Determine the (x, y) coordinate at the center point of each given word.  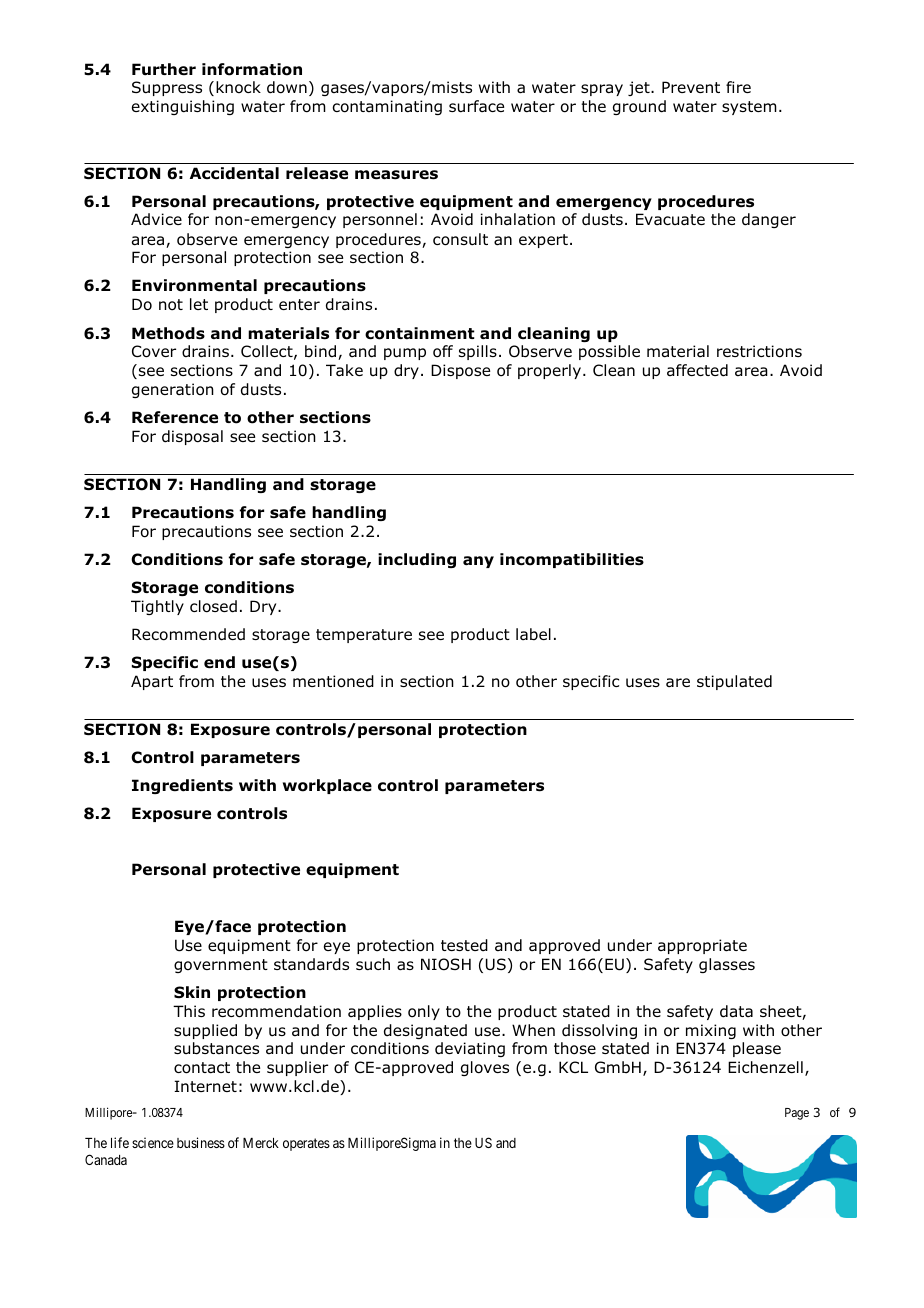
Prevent (691, 87)
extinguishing (183, 107)
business (201, 1142)
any (478, 562)
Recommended (188, 634)
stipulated (734, 682)
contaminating (387, 107)
